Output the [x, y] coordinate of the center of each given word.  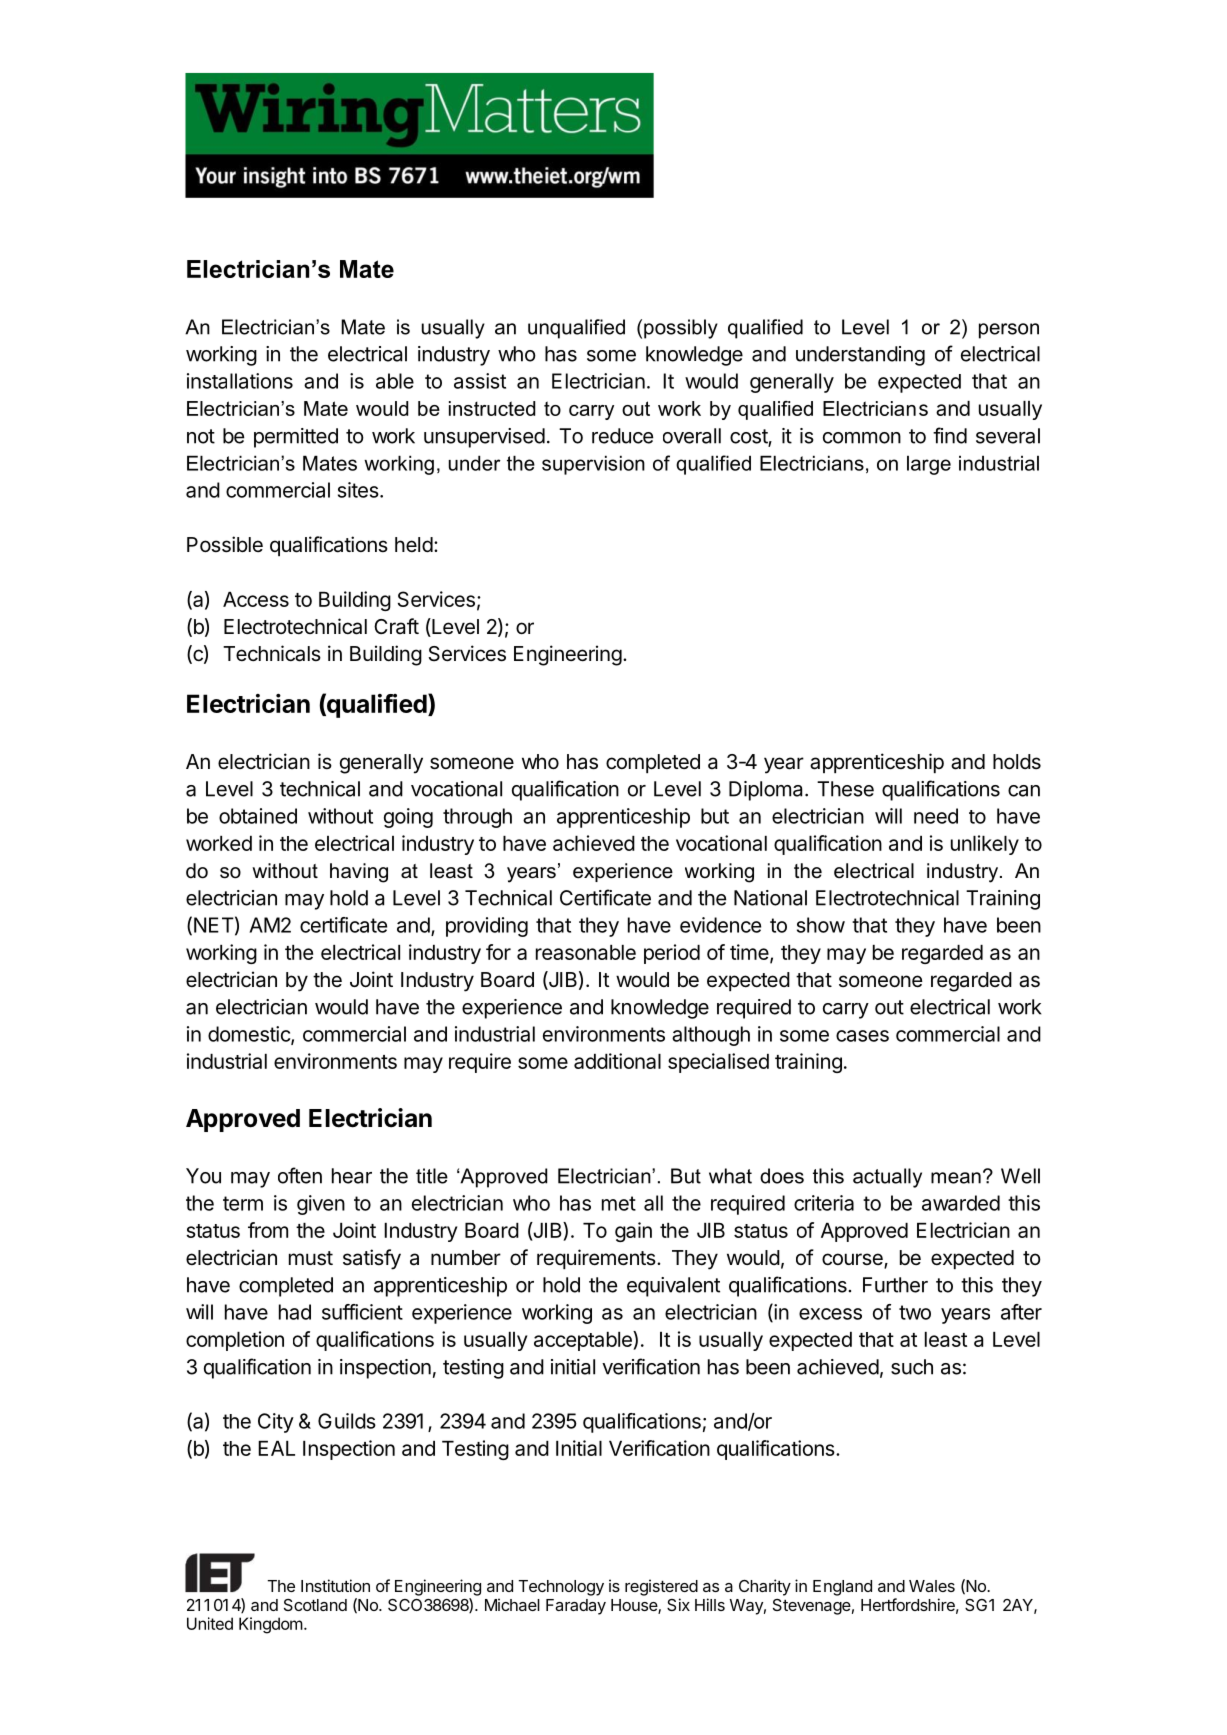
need [936, 816]
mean [956, 1178]
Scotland [315, 1605]
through [477, 818]
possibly [681, 329]
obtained [258, 816]
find [950, 435]
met [619, 1203]
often [300, 1175]
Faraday [576, 1607]
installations [240, 381]
